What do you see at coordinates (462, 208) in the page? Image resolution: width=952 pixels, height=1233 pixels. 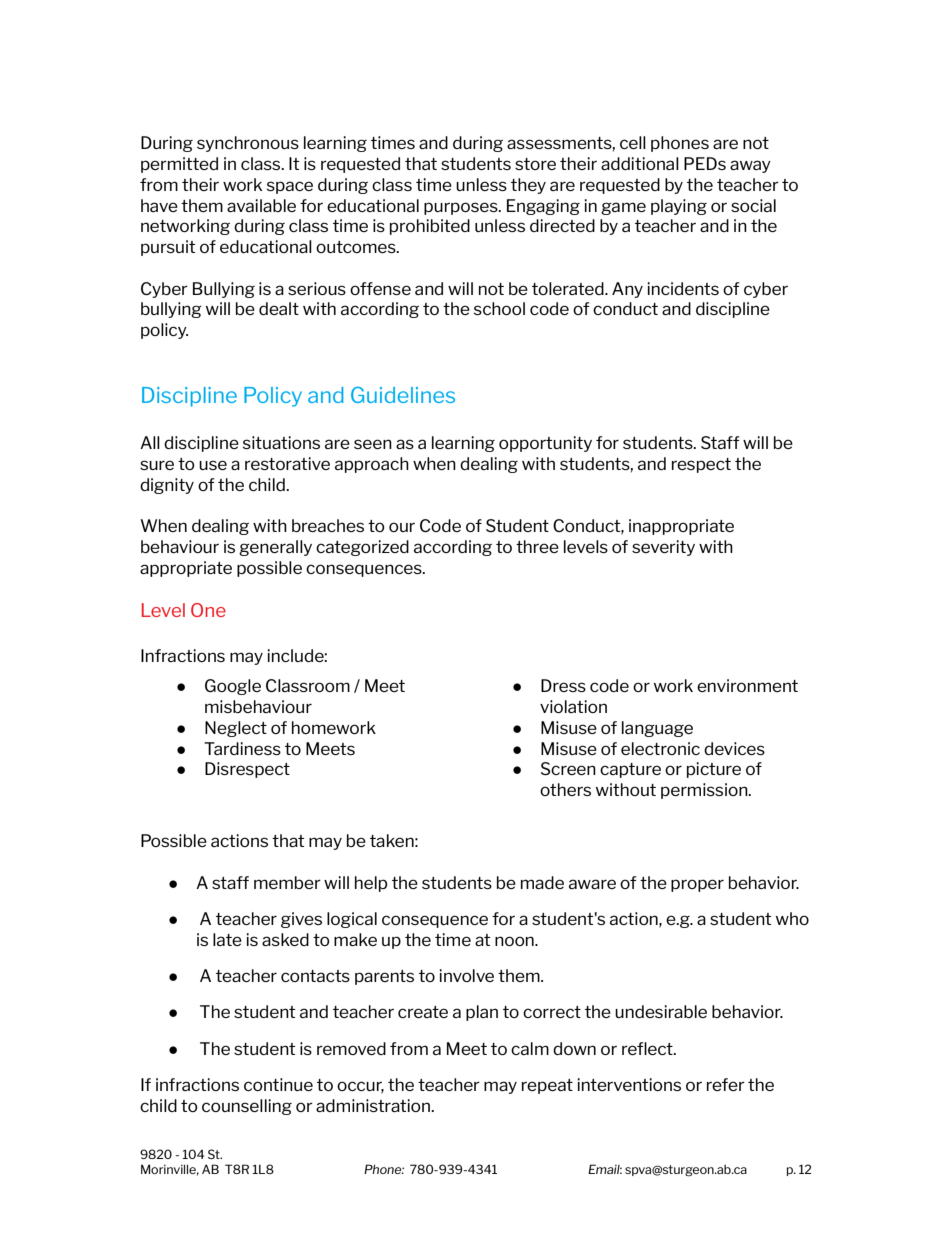 I see `purposes` at bounding box center [462, 208].
